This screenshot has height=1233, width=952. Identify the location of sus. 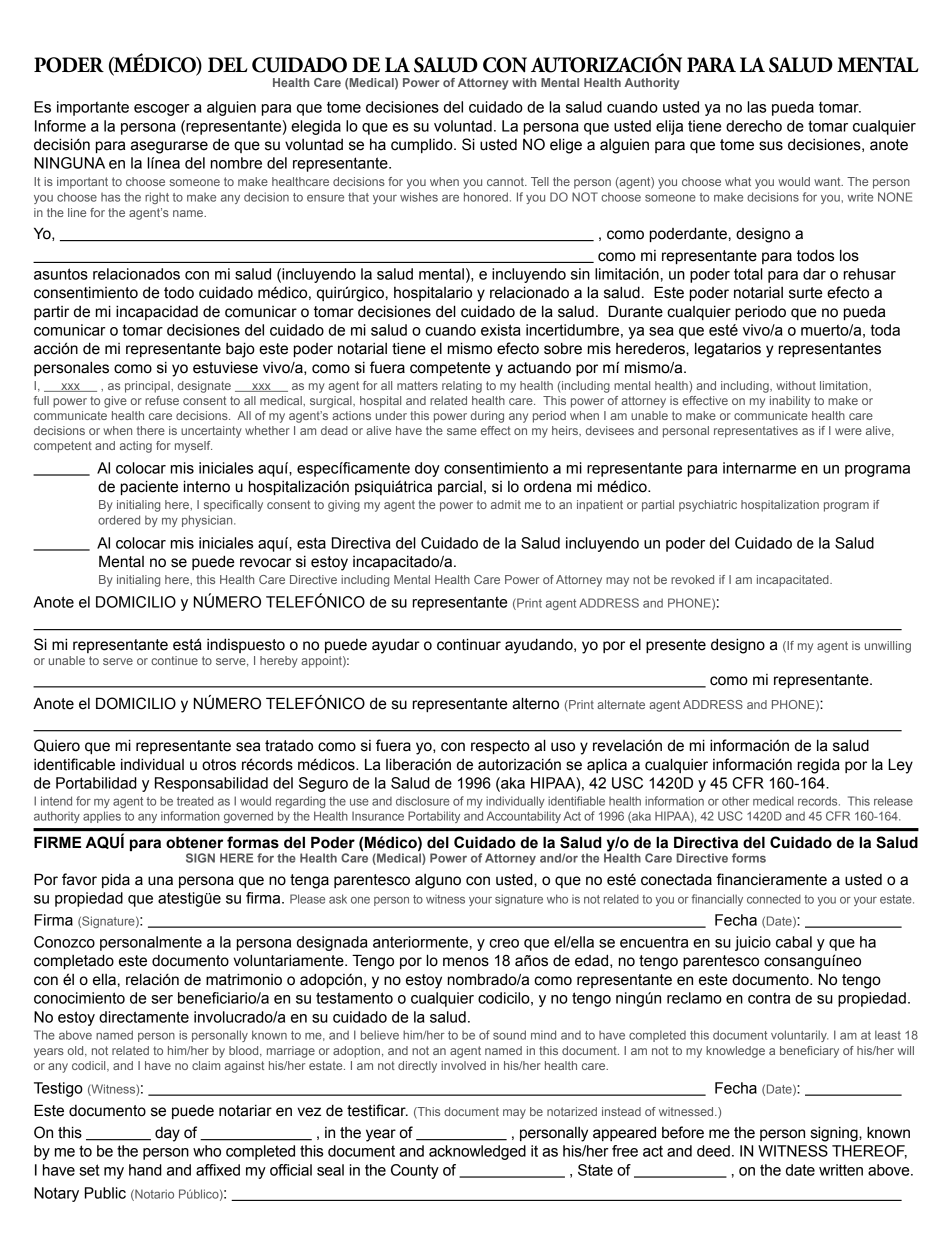
(771, 146).
